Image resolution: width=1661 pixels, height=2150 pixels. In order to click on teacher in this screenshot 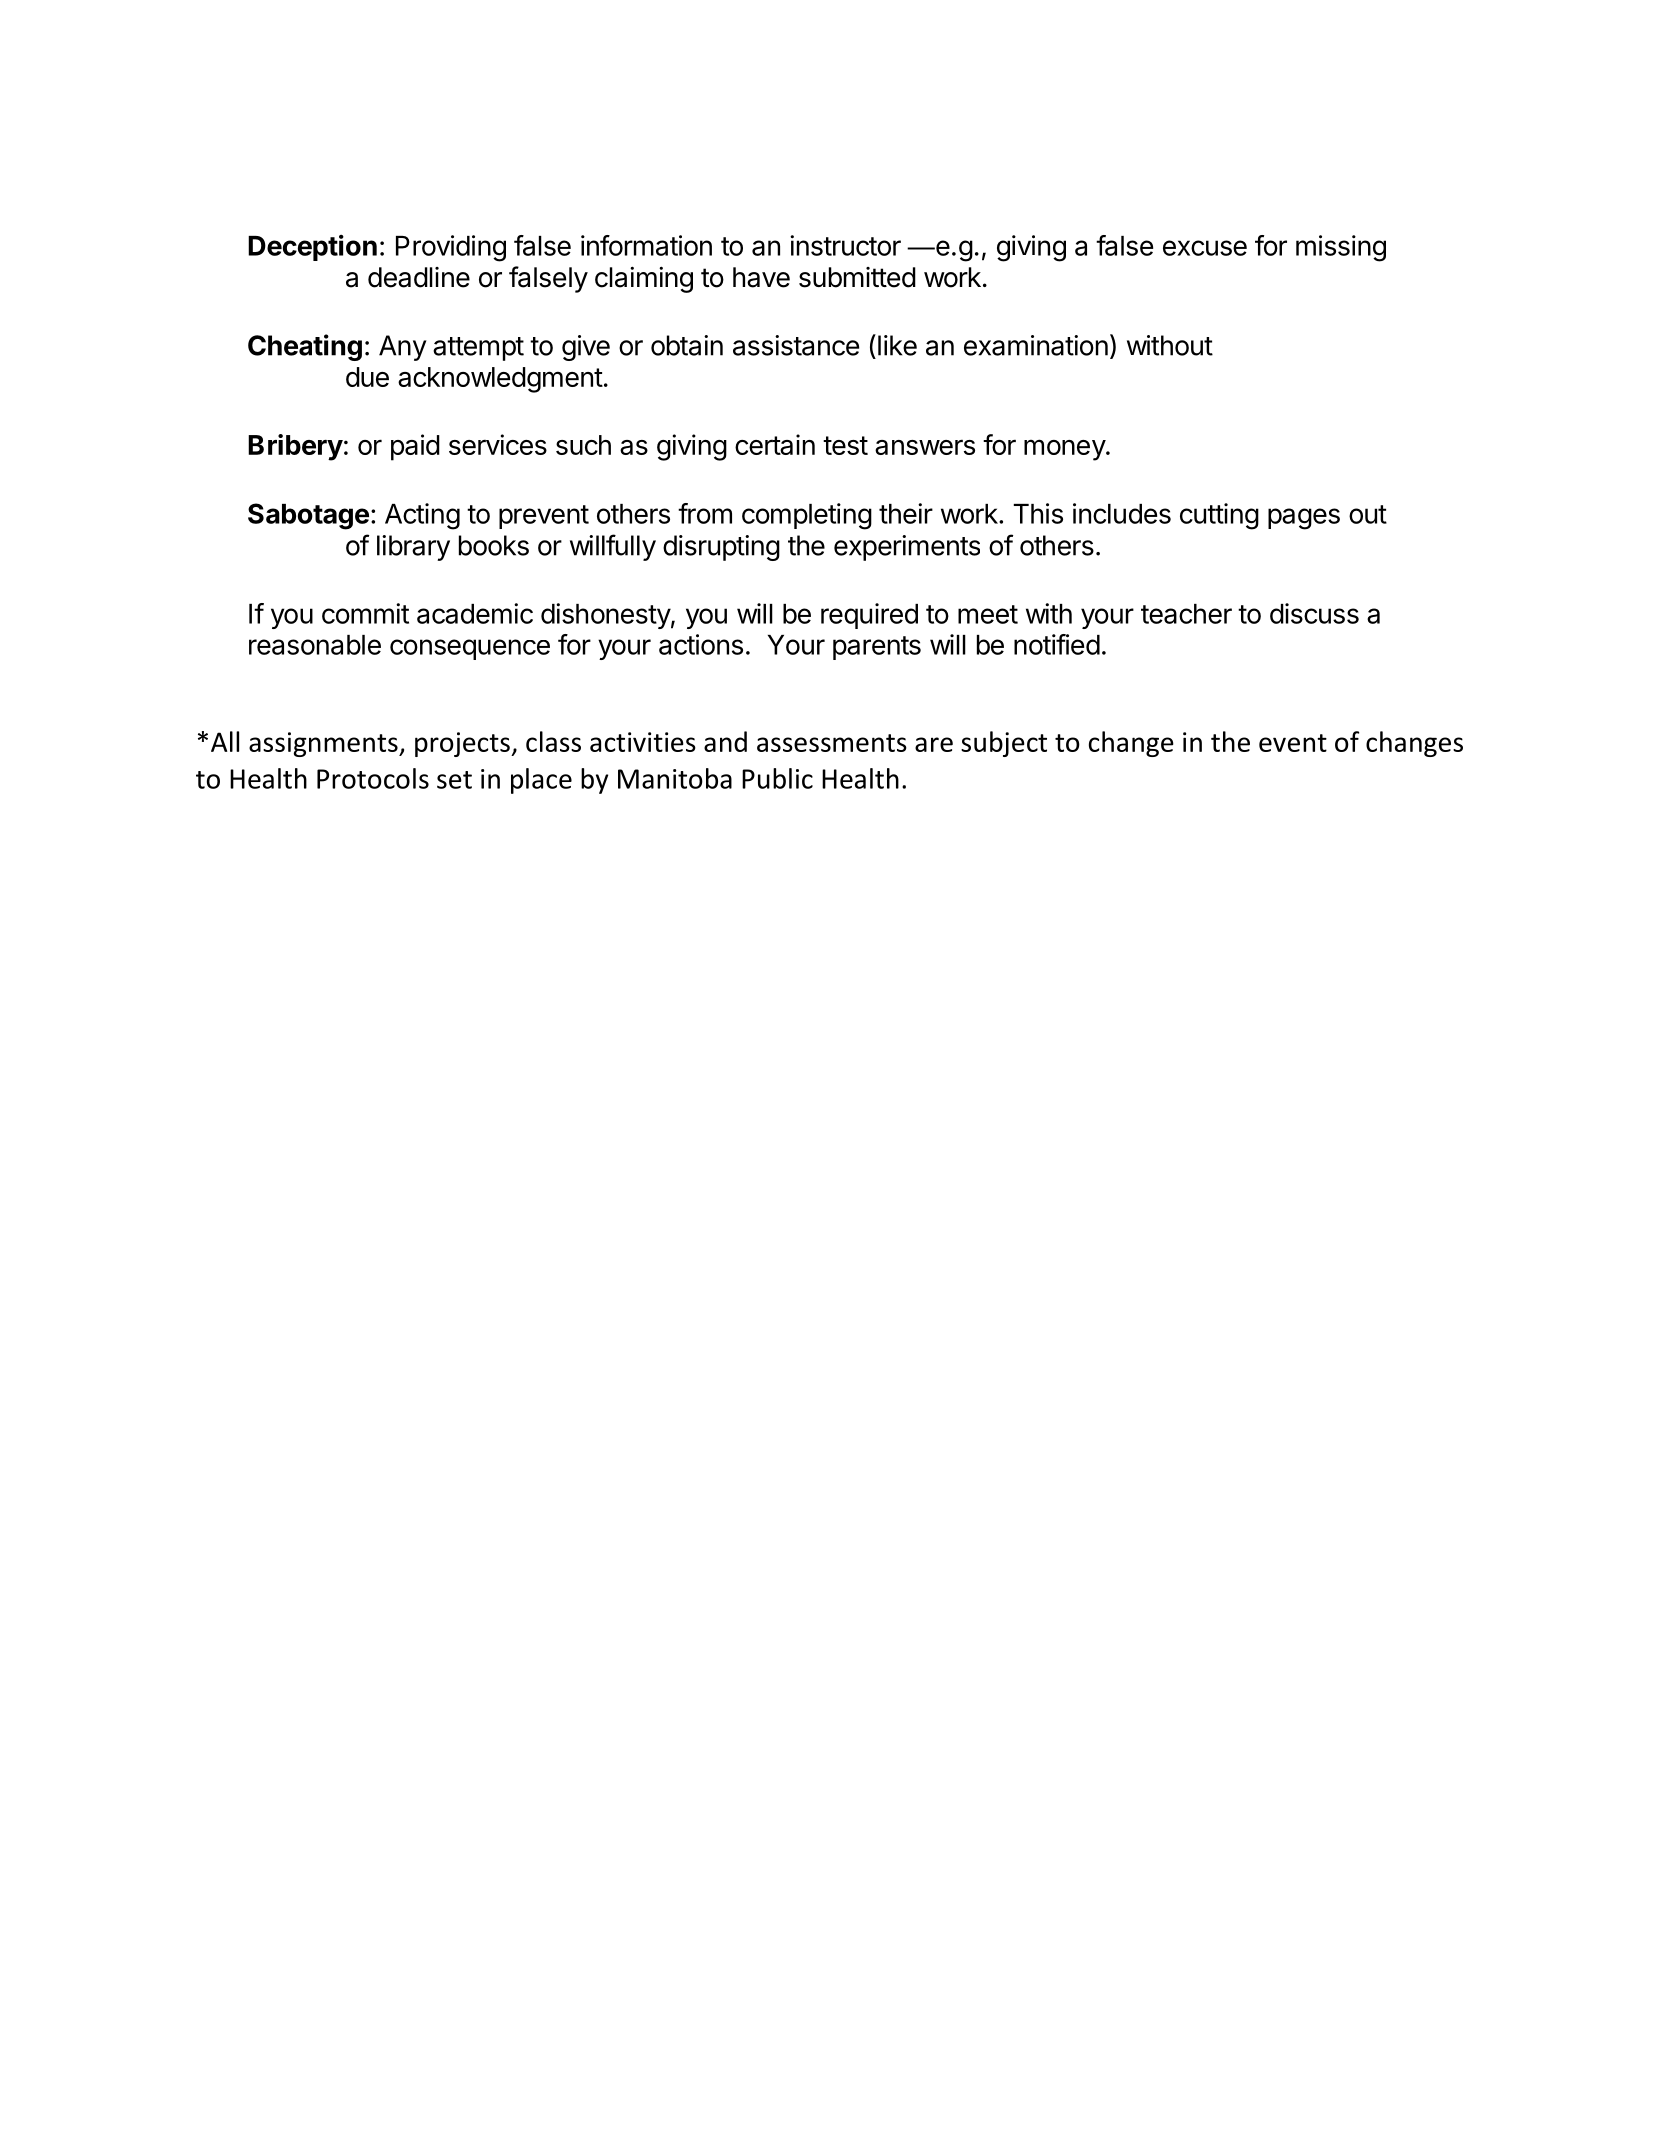, I will do `click(1186, 614)`.
